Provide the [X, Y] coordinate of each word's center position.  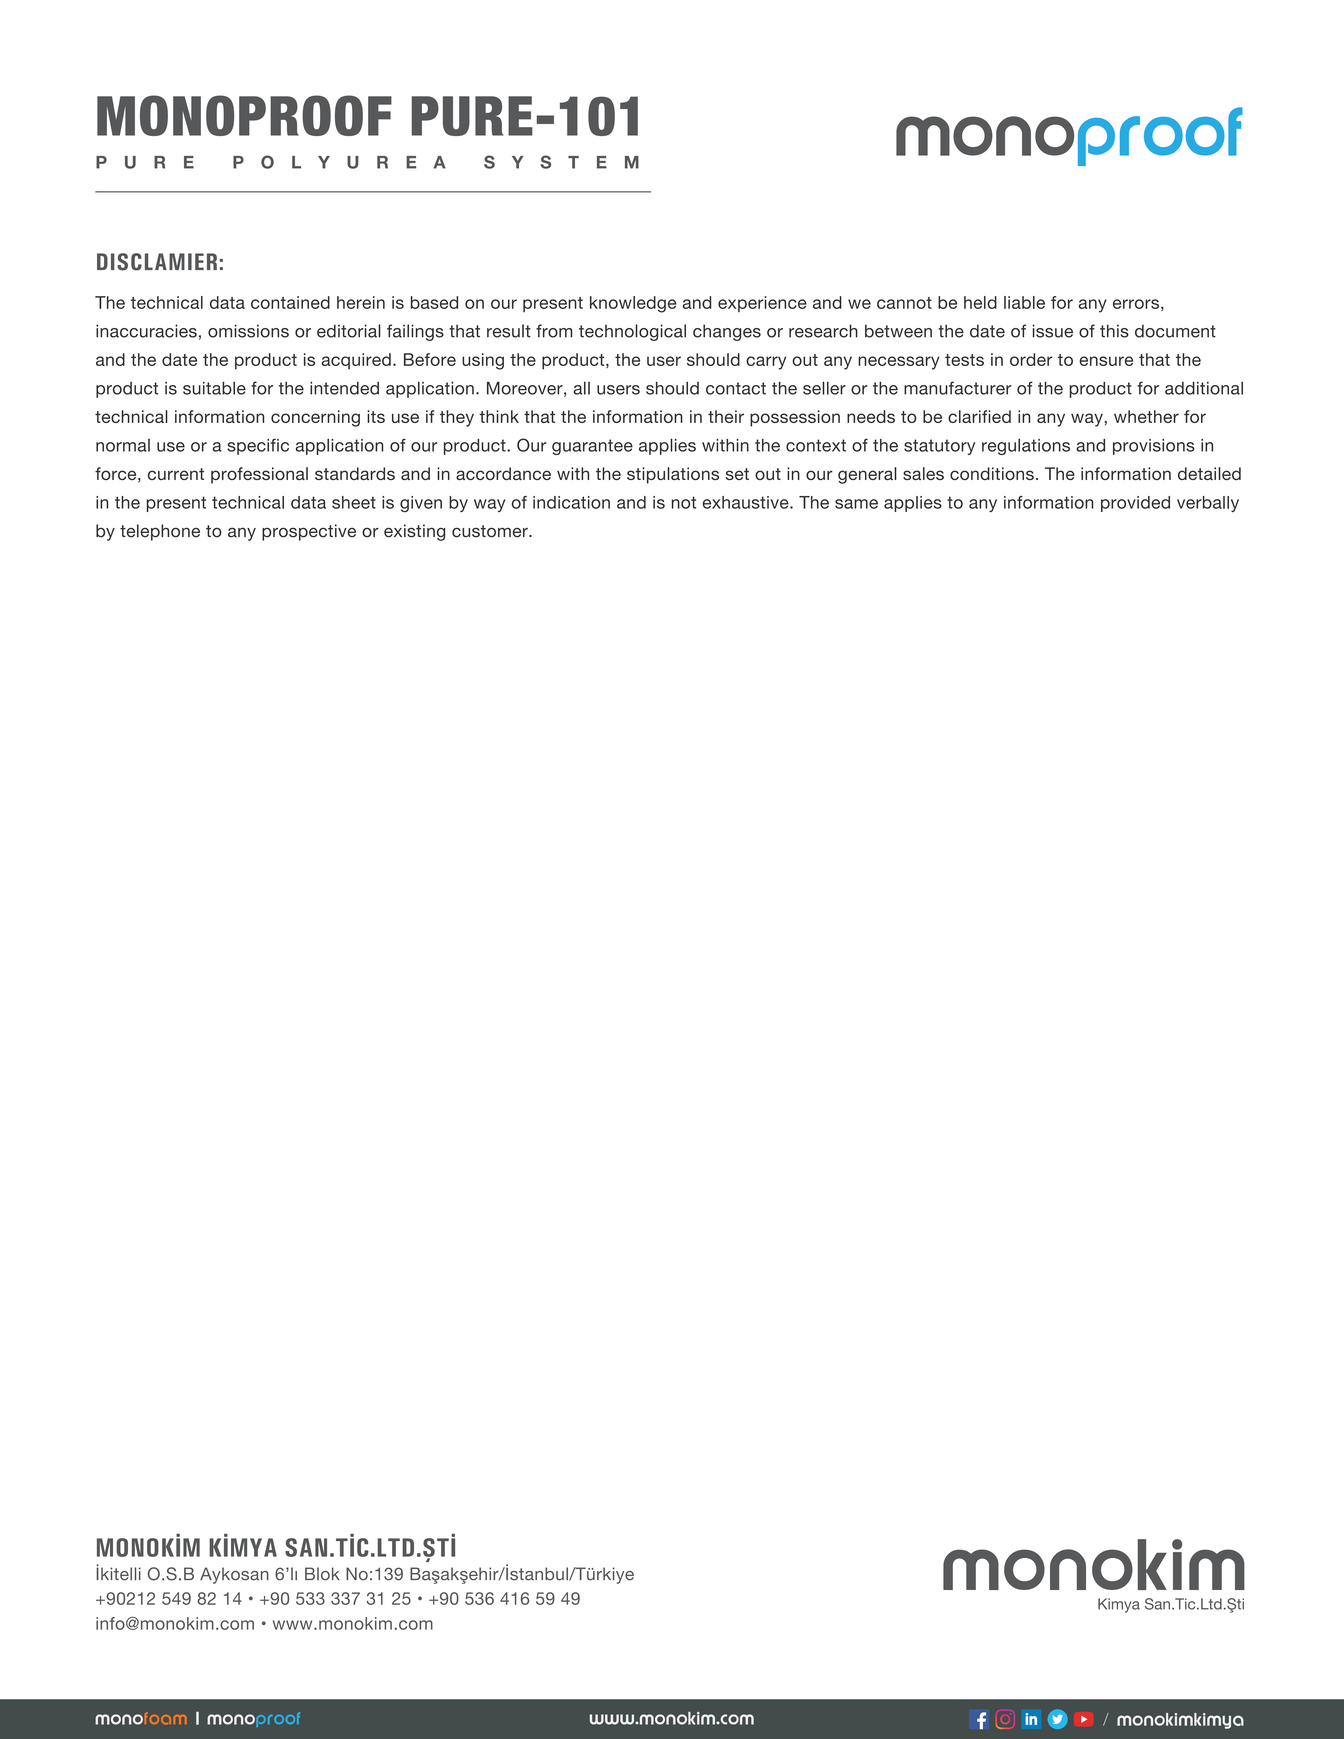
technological [632, 332]
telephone [160, 532]
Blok [322, 1574]
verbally [1208, 504]
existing [414, 532]
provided [1135, 504]
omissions [248, 331]
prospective [309, 532]
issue [1053, 331]
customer [491, 531]
